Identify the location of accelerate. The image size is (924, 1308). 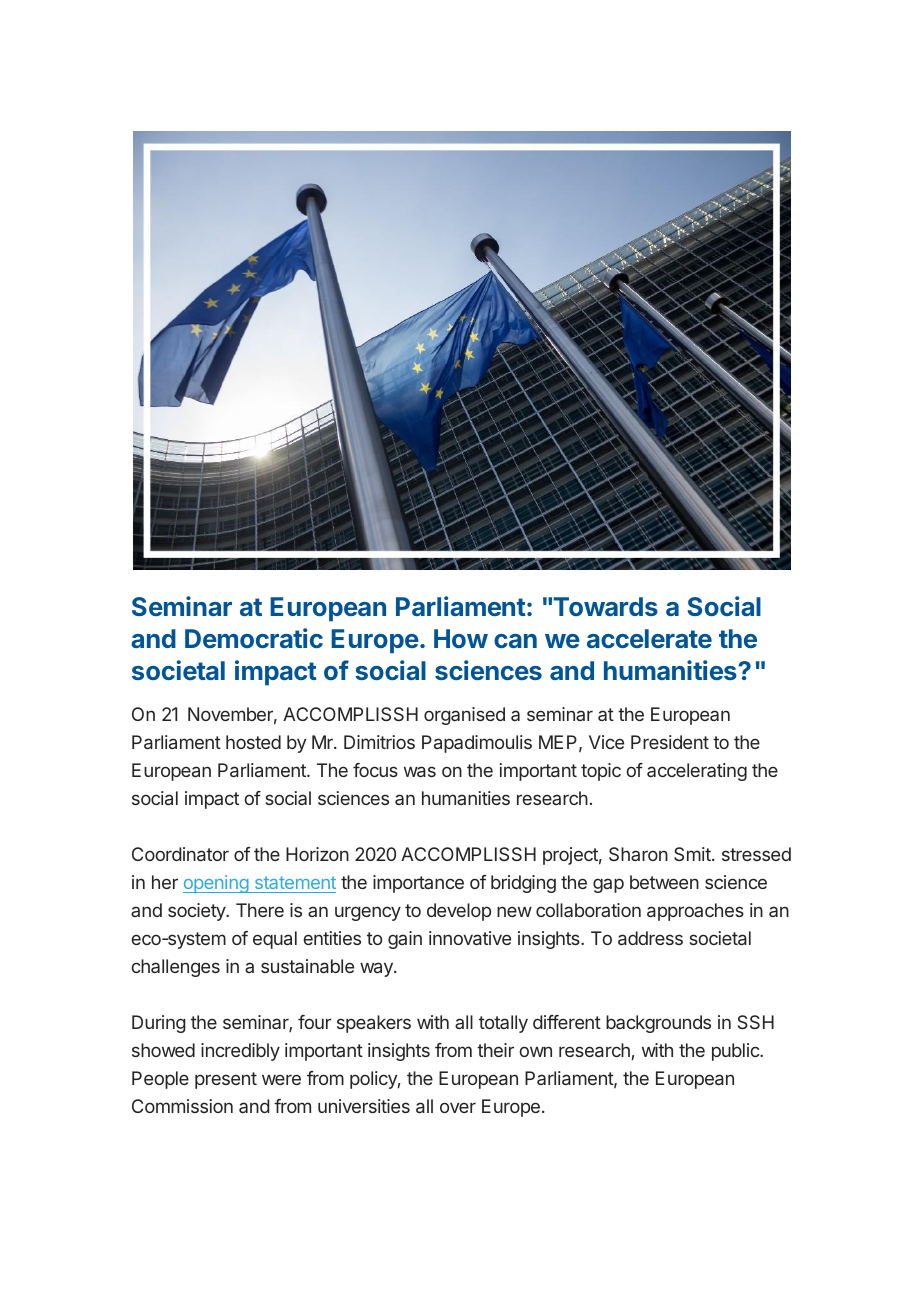
(649, 638).
